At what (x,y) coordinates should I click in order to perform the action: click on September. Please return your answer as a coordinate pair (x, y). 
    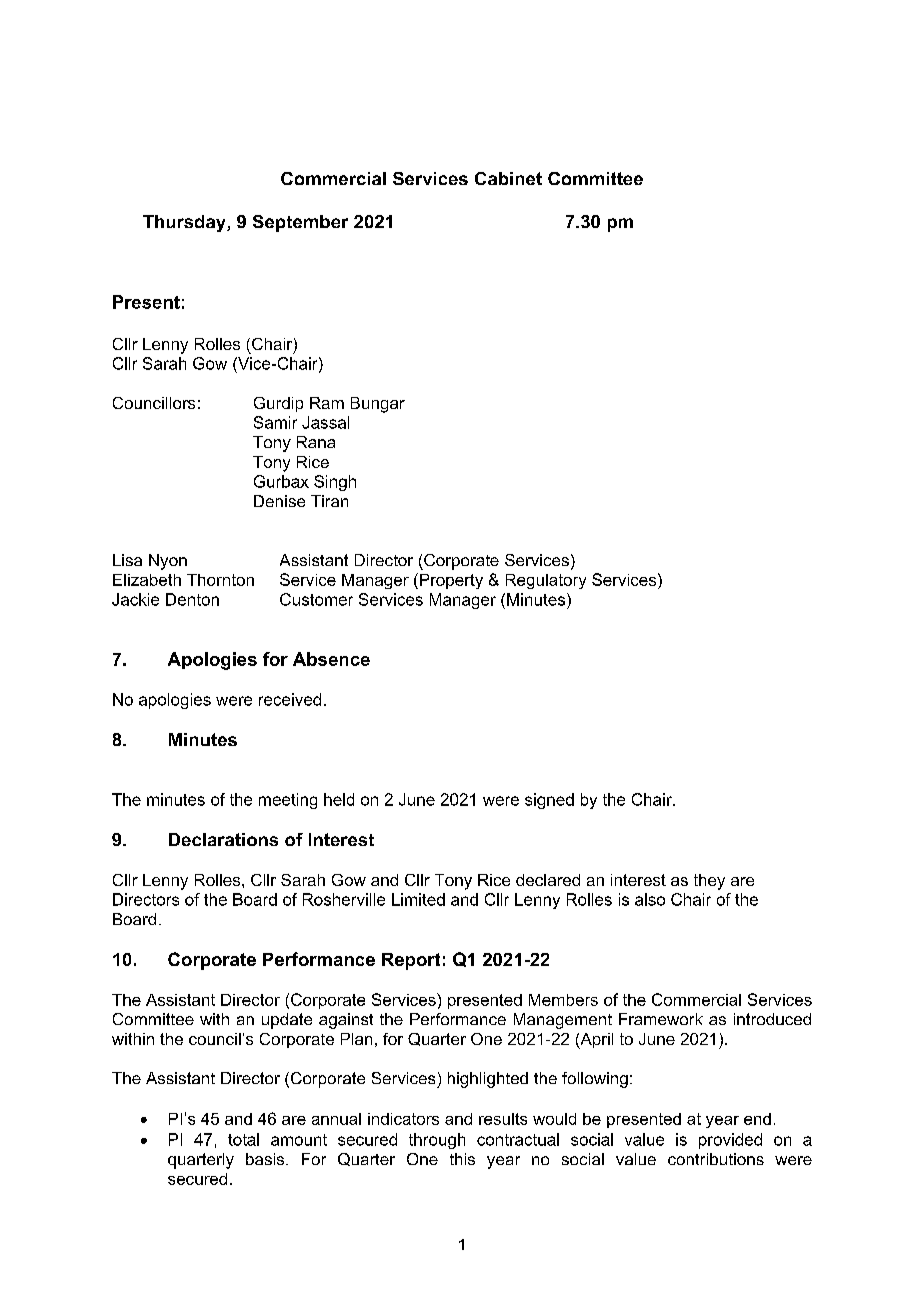
    Looking at the image, I should click on (300, 223).
